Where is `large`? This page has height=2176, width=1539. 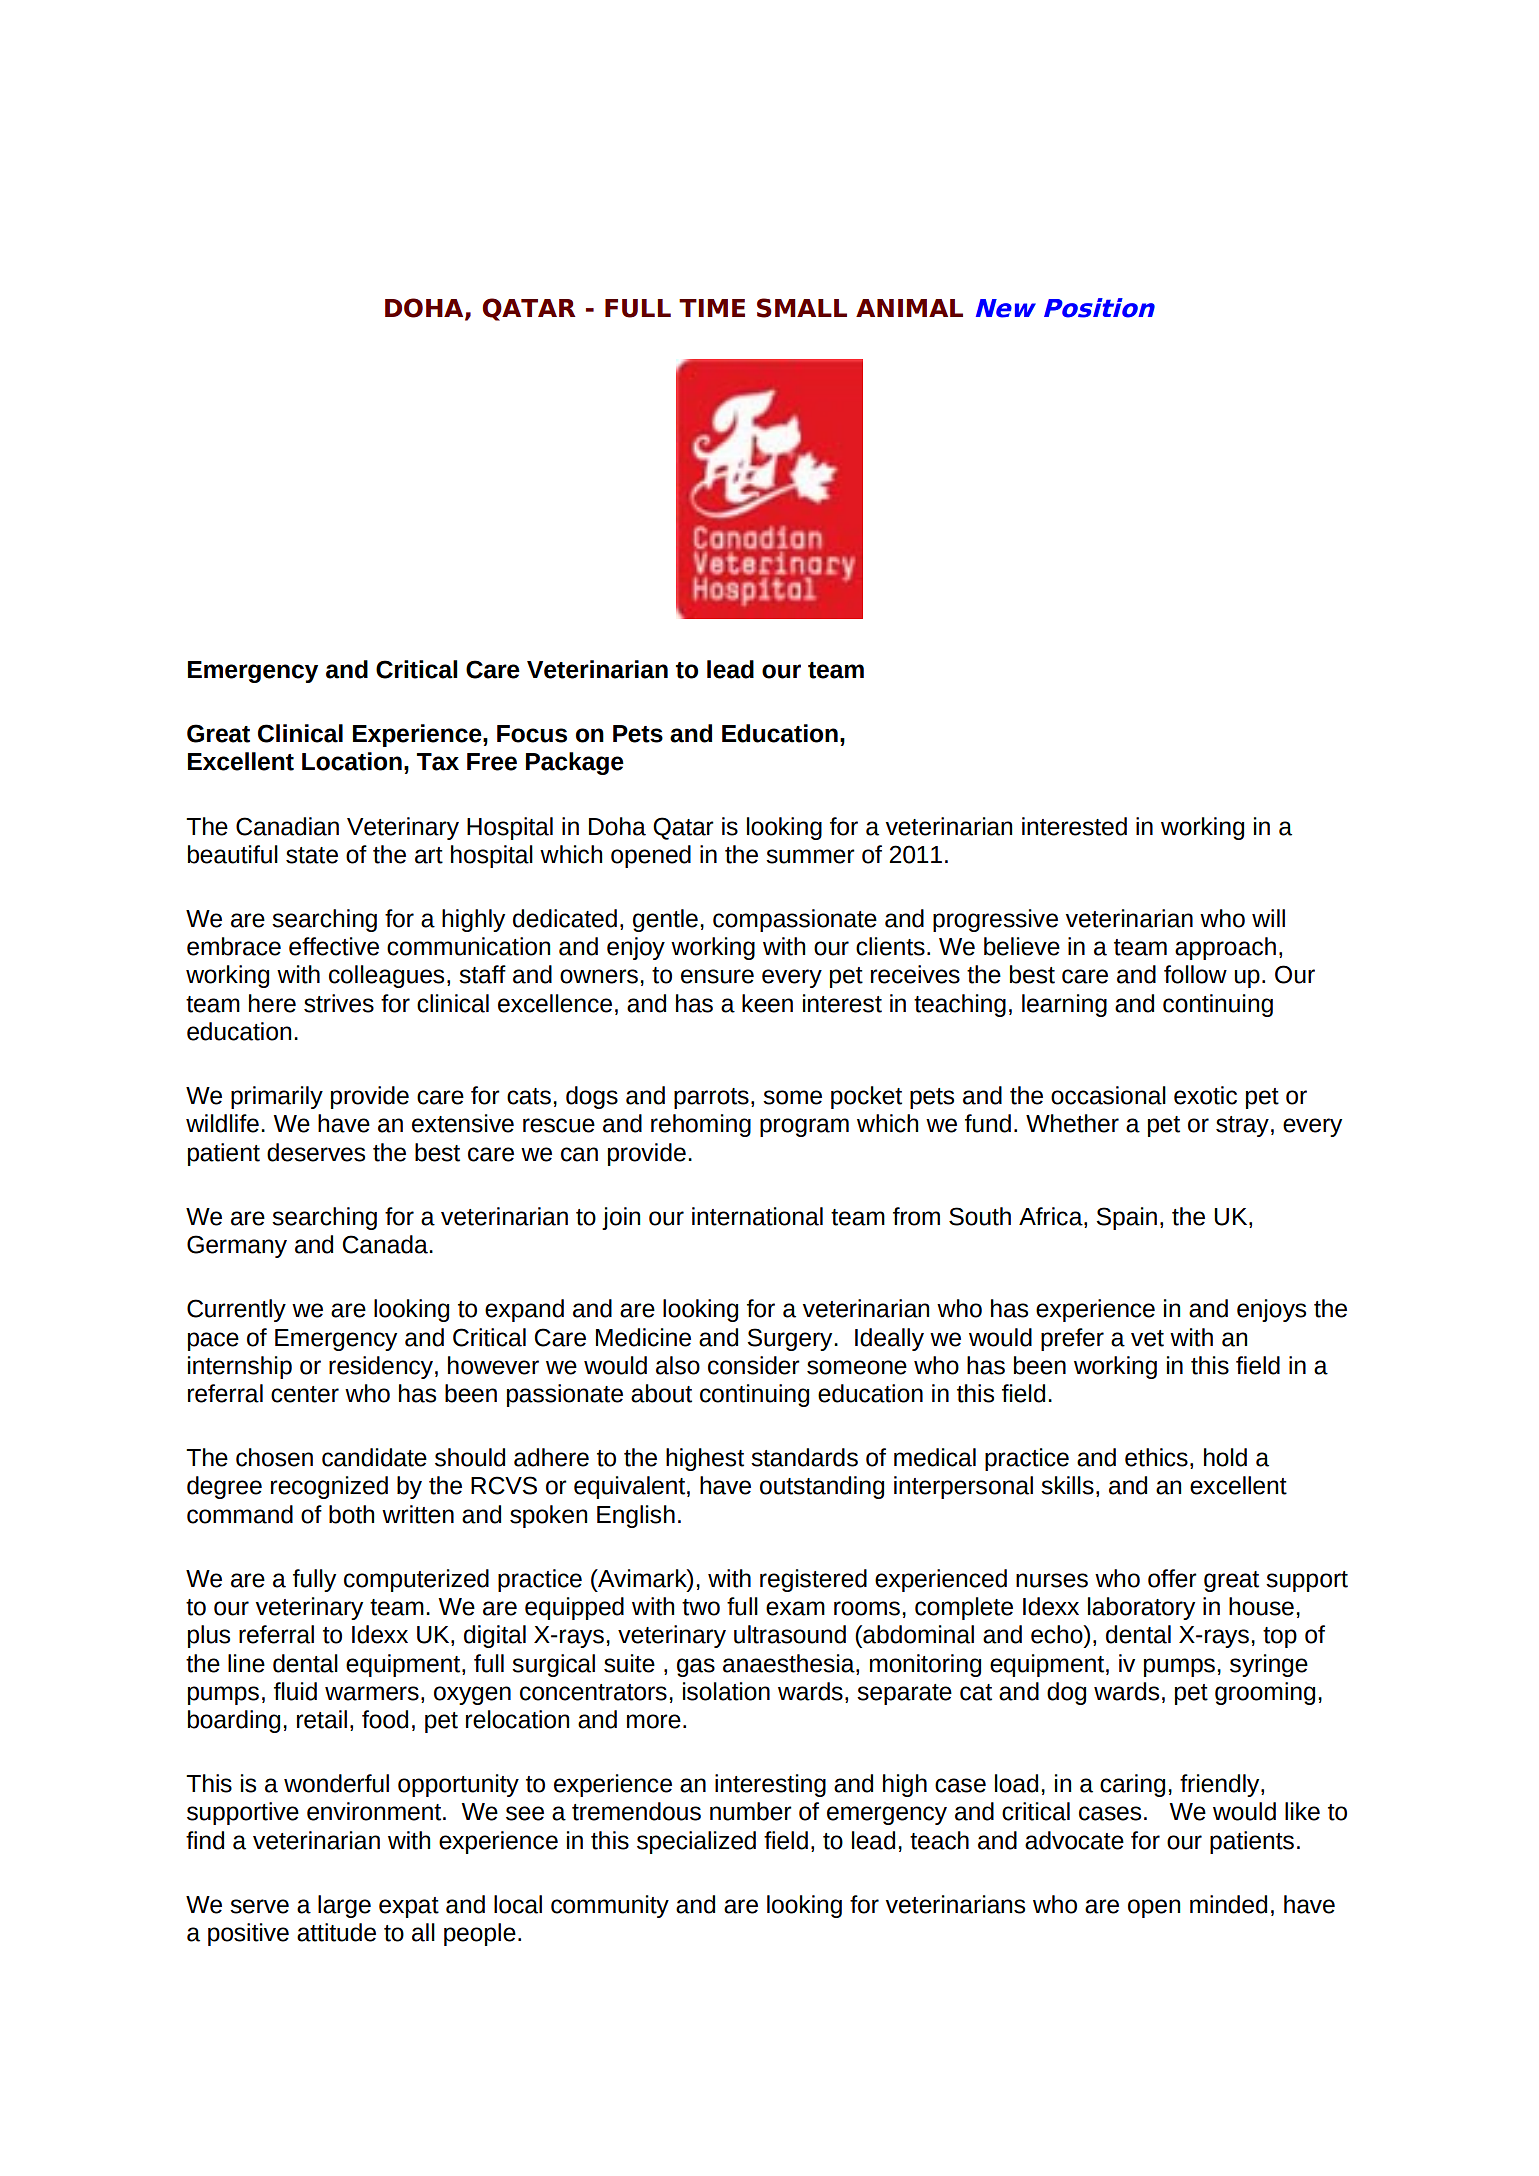 large is located at coordinates (344, 1906).
